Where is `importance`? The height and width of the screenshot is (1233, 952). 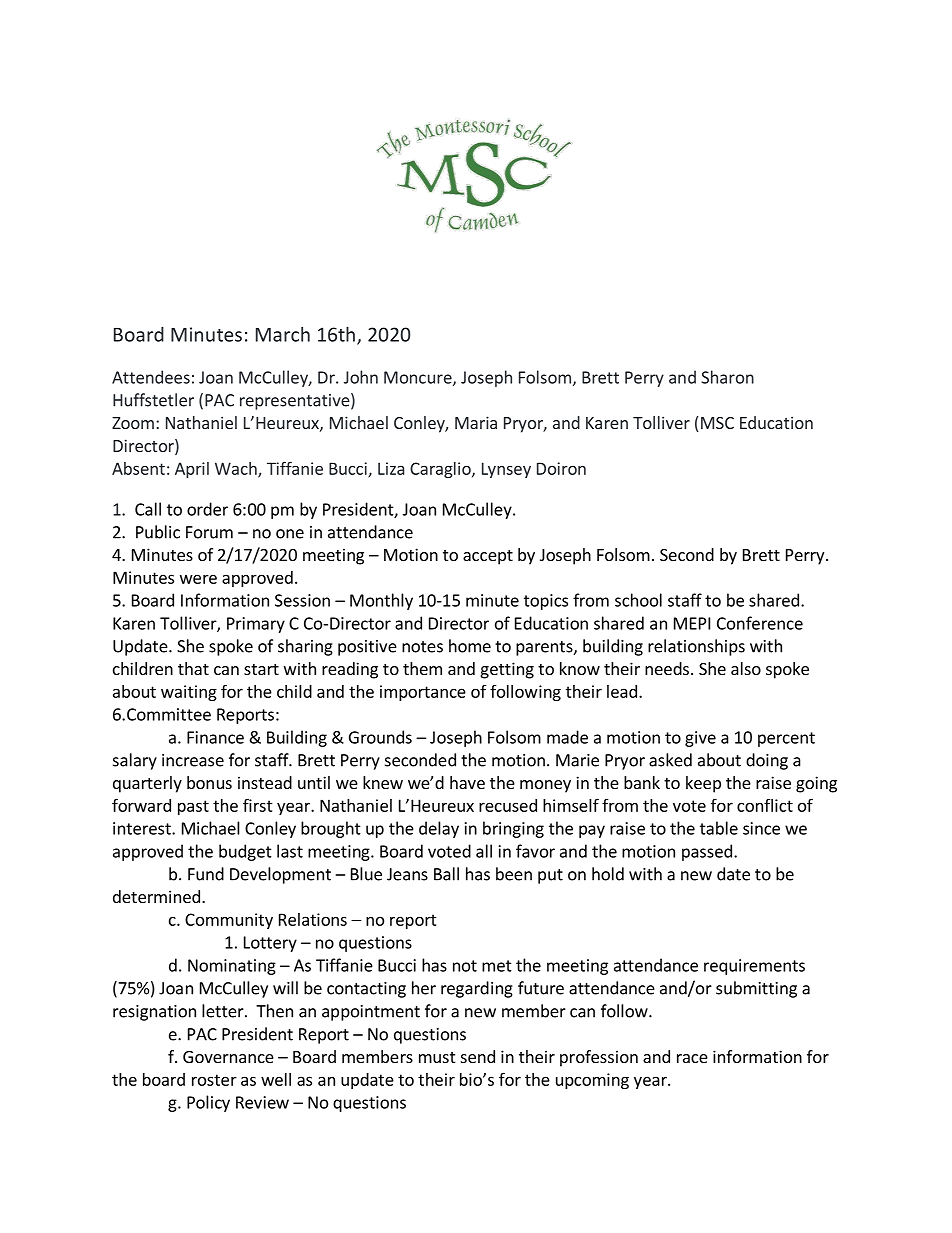
importance is located at coordinates (423, 693).
